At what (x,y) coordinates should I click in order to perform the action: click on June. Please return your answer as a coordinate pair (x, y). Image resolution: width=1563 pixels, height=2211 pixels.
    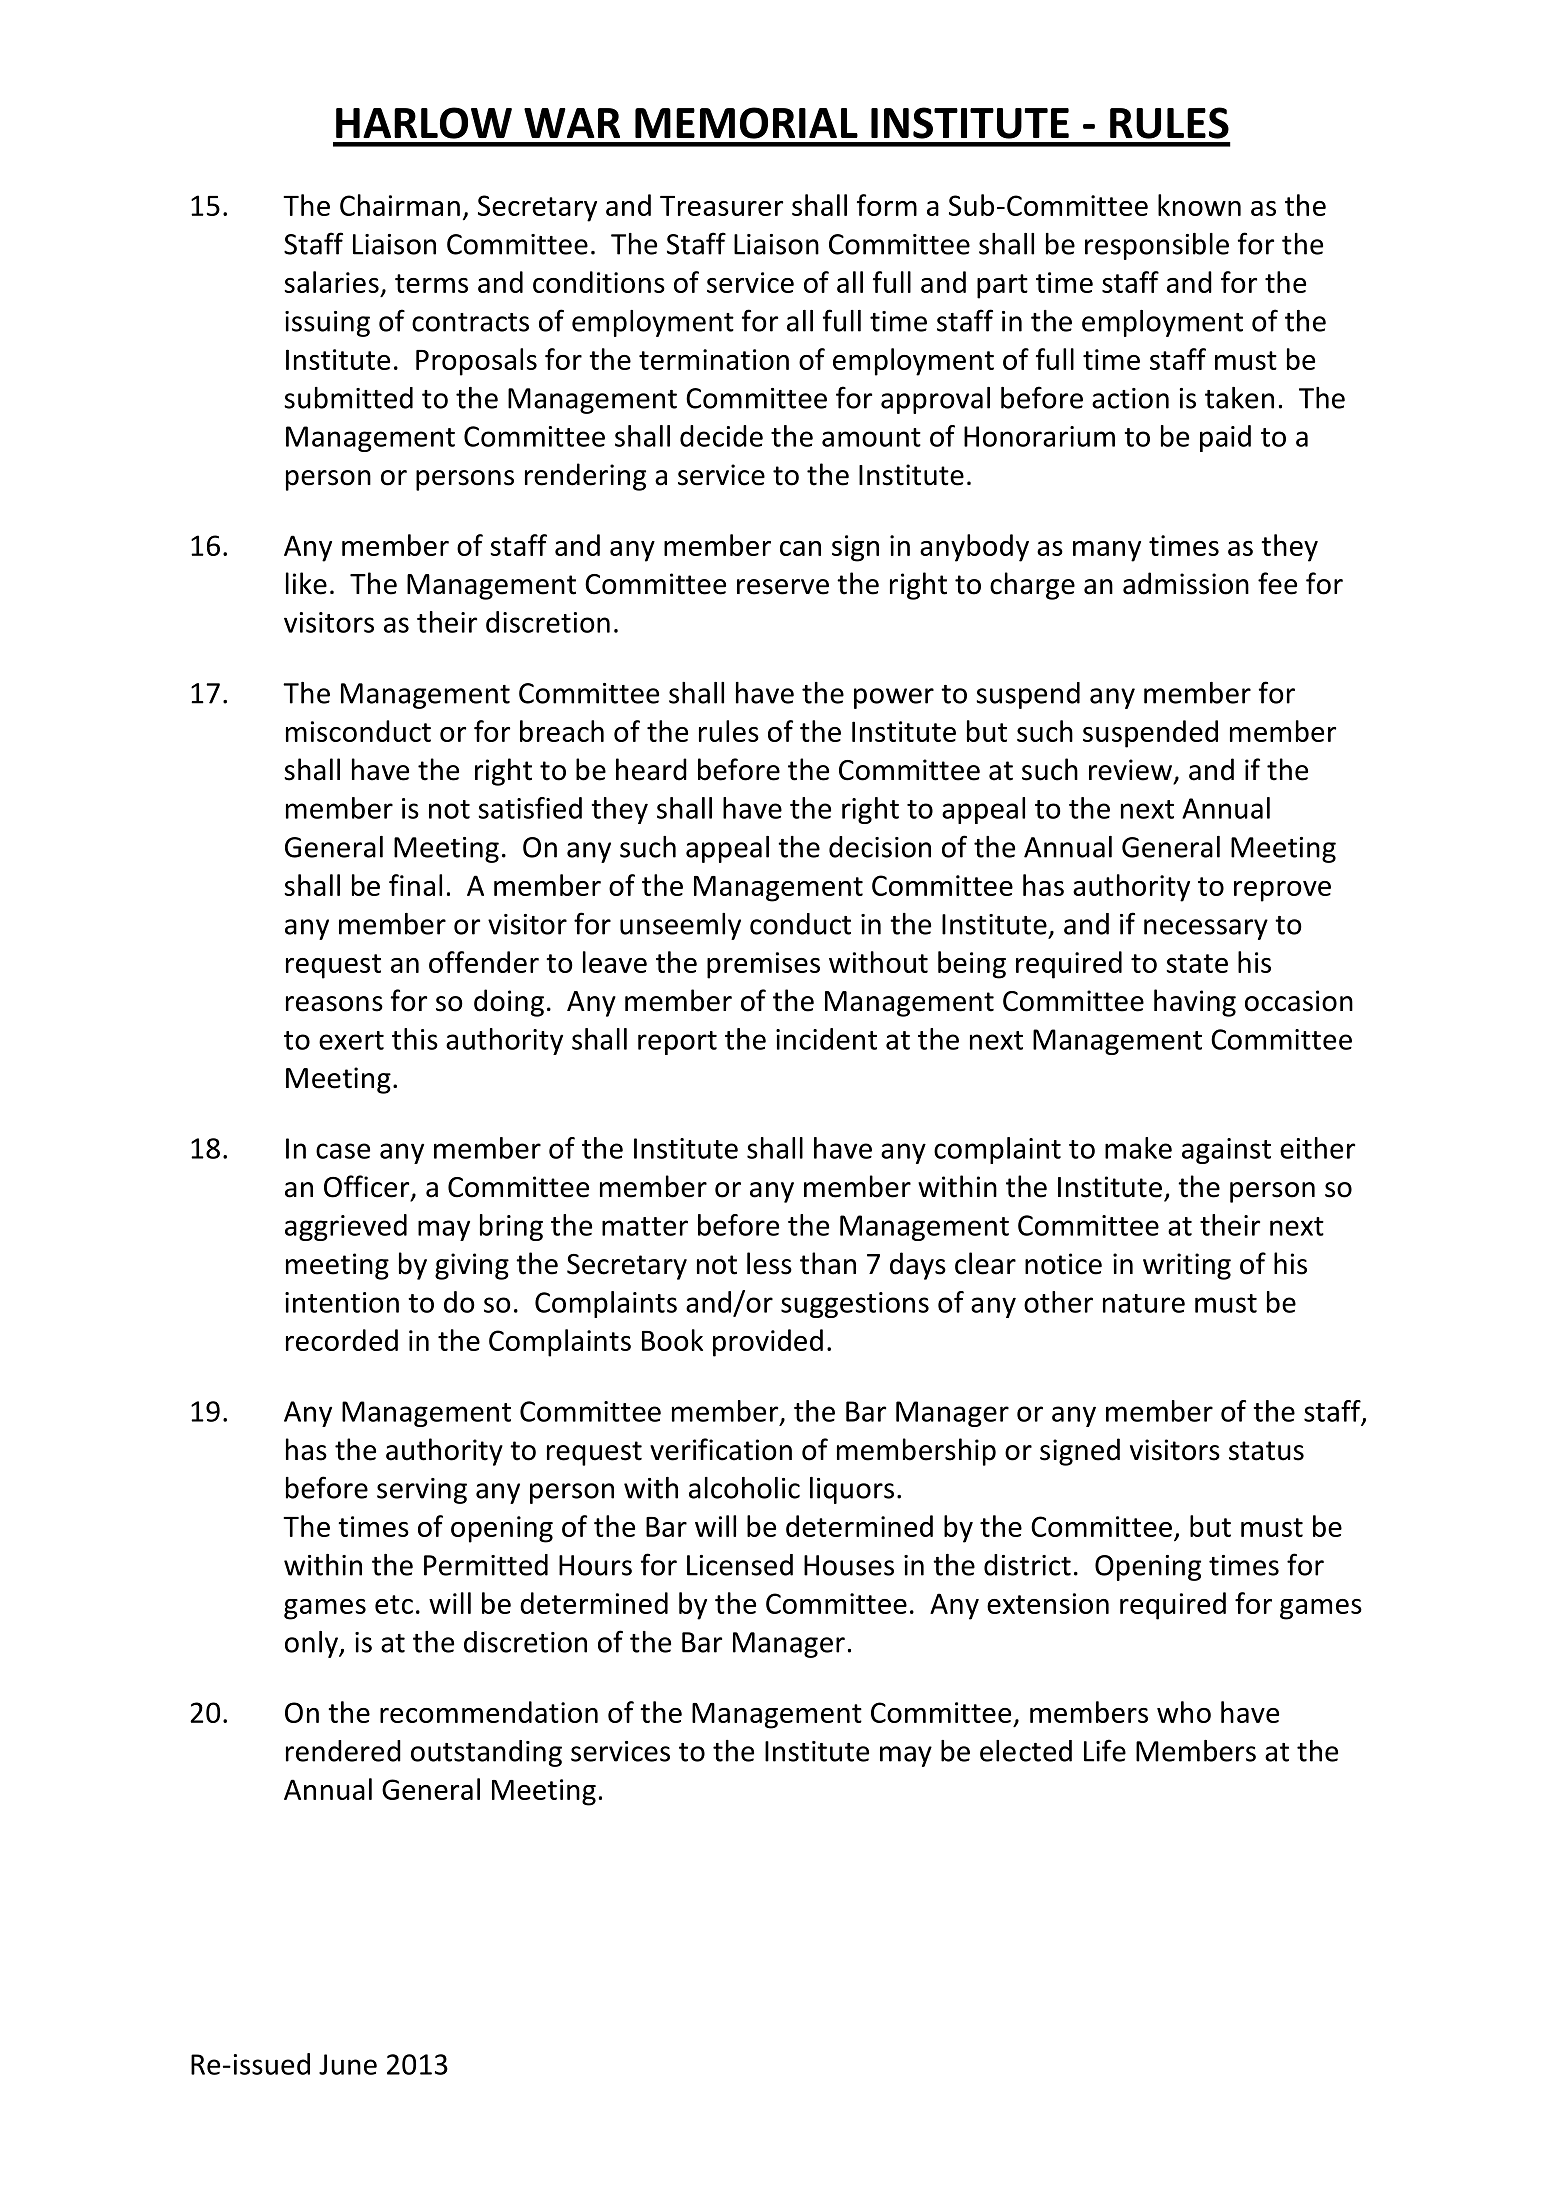
    Looking at the image, I should click on (348, 2064).
